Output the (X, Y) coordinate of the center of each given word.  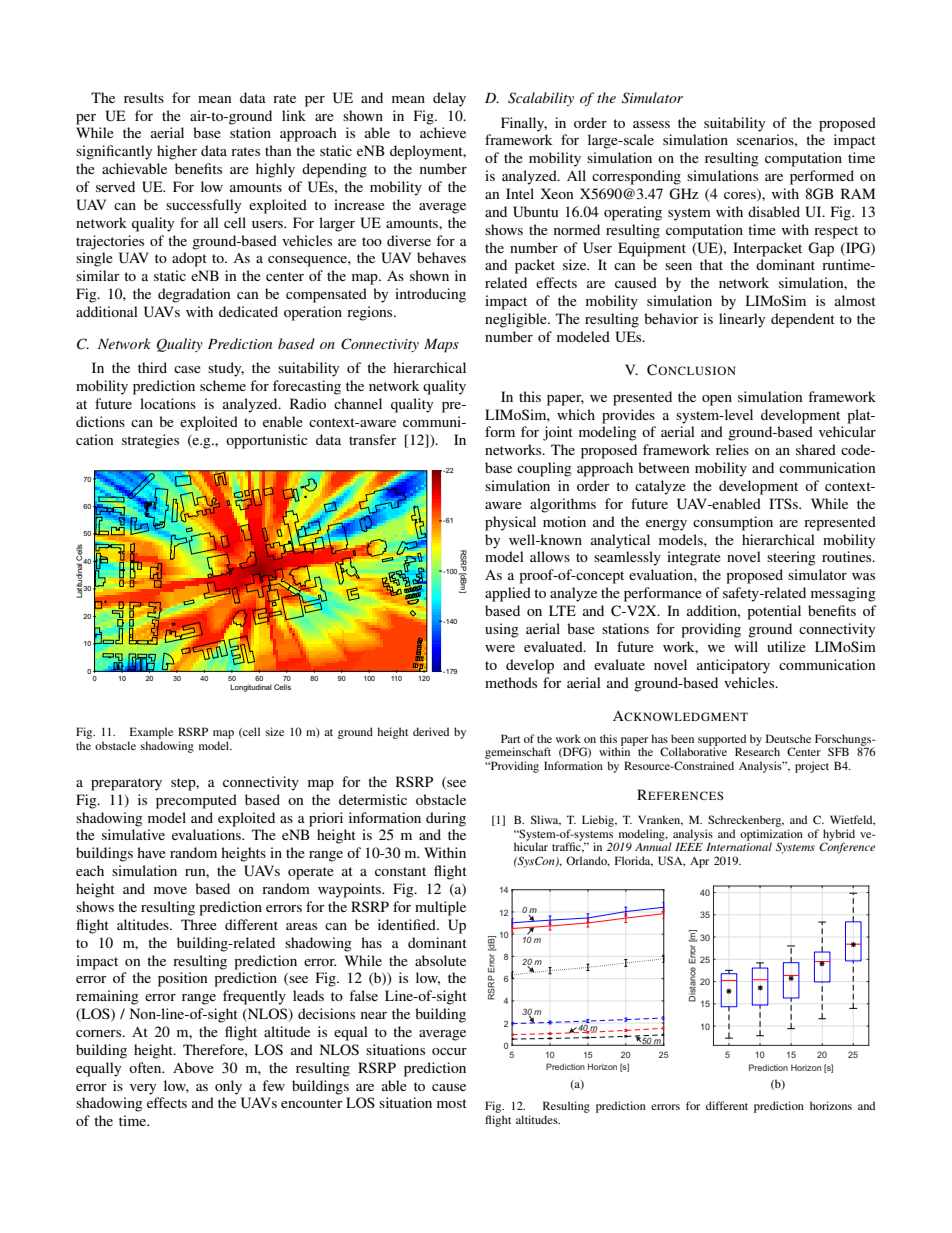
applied (508, 594)
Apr (699, 862)
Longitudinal (251, 688)
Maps (441, 346)
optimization (771, 836)
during (446, 819)
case (187, 369)
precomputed (196, 801)
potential (774, 612)
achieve (443, 132)
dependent (803, 320)
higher (177, 152)
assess (651, 124)
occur (449, 1051)
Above (193, 1067)
